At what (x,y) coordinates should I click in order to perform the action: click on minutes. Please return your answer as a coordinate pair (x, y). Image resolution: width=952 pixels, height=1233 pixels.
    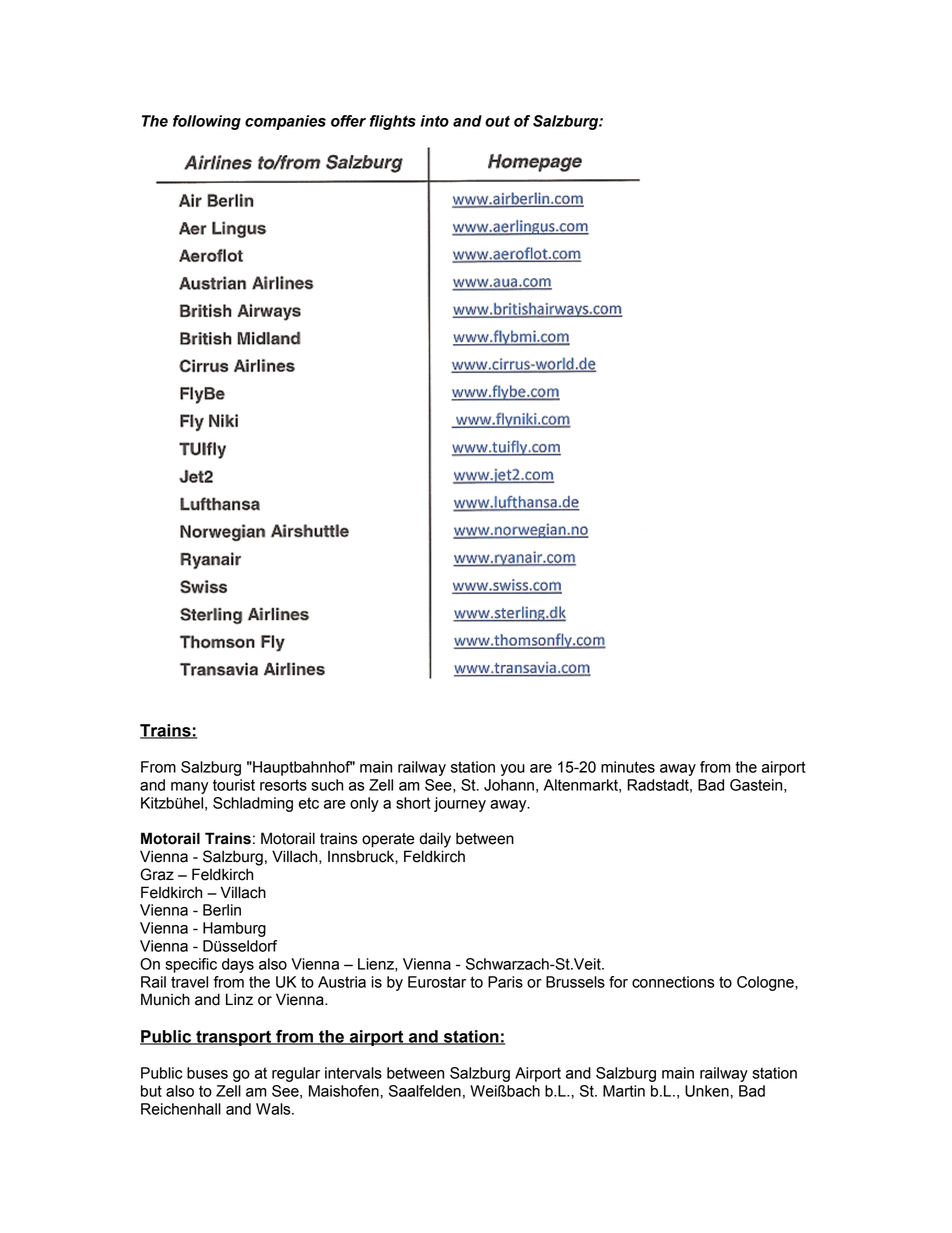
    Looking at the image, I should click on (628, 767).
